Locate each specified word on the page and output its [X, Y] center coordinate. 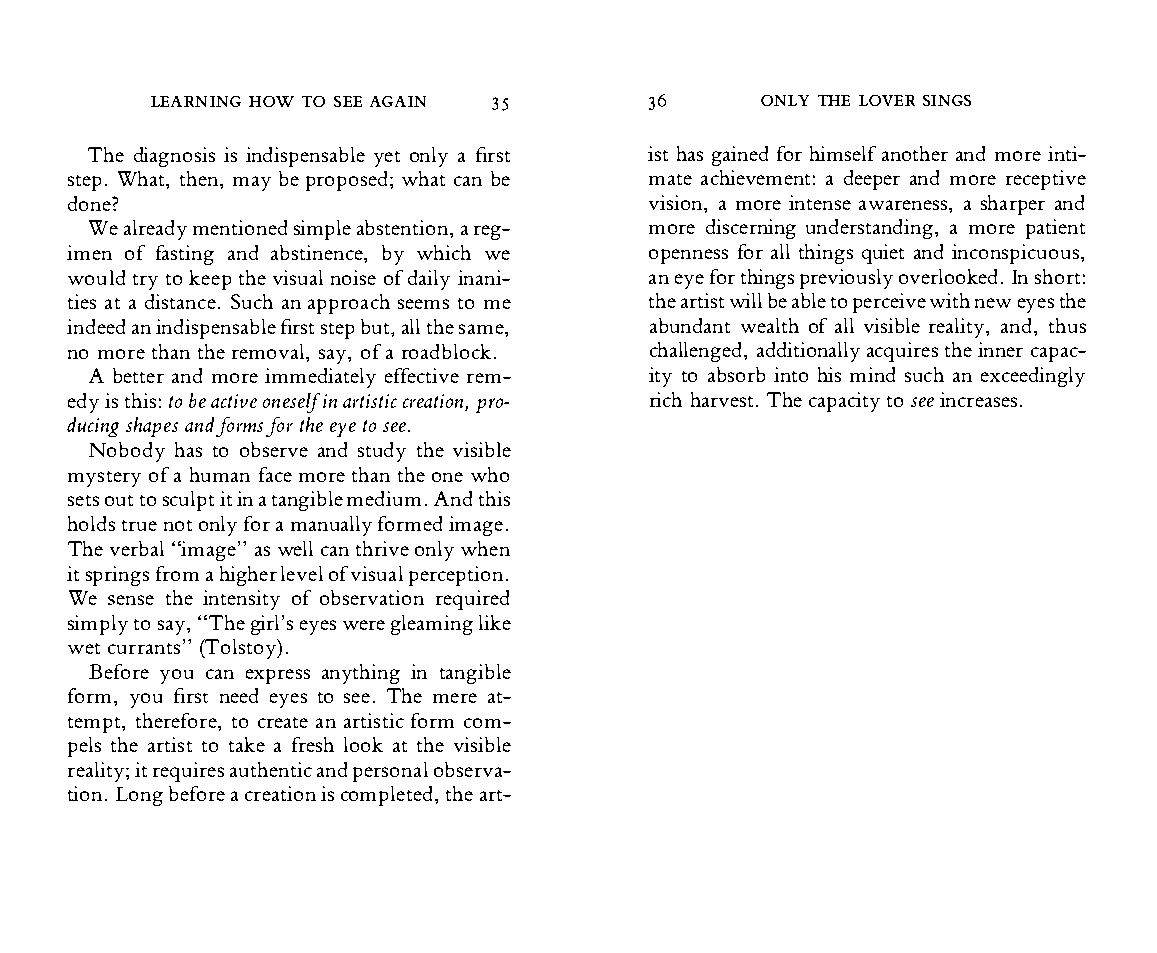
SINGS [947, 100]
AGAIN [398, 101]
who [490, 474]
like [495, 622]
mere [455, 698]
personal [390, 772]
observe [274, 449]
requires [188, 772]
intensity [241, 600]
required [472, 600]
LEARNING [196, 101]
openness [688, 256]
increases [978, 399]
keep [210, 280]
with [950, 300]
